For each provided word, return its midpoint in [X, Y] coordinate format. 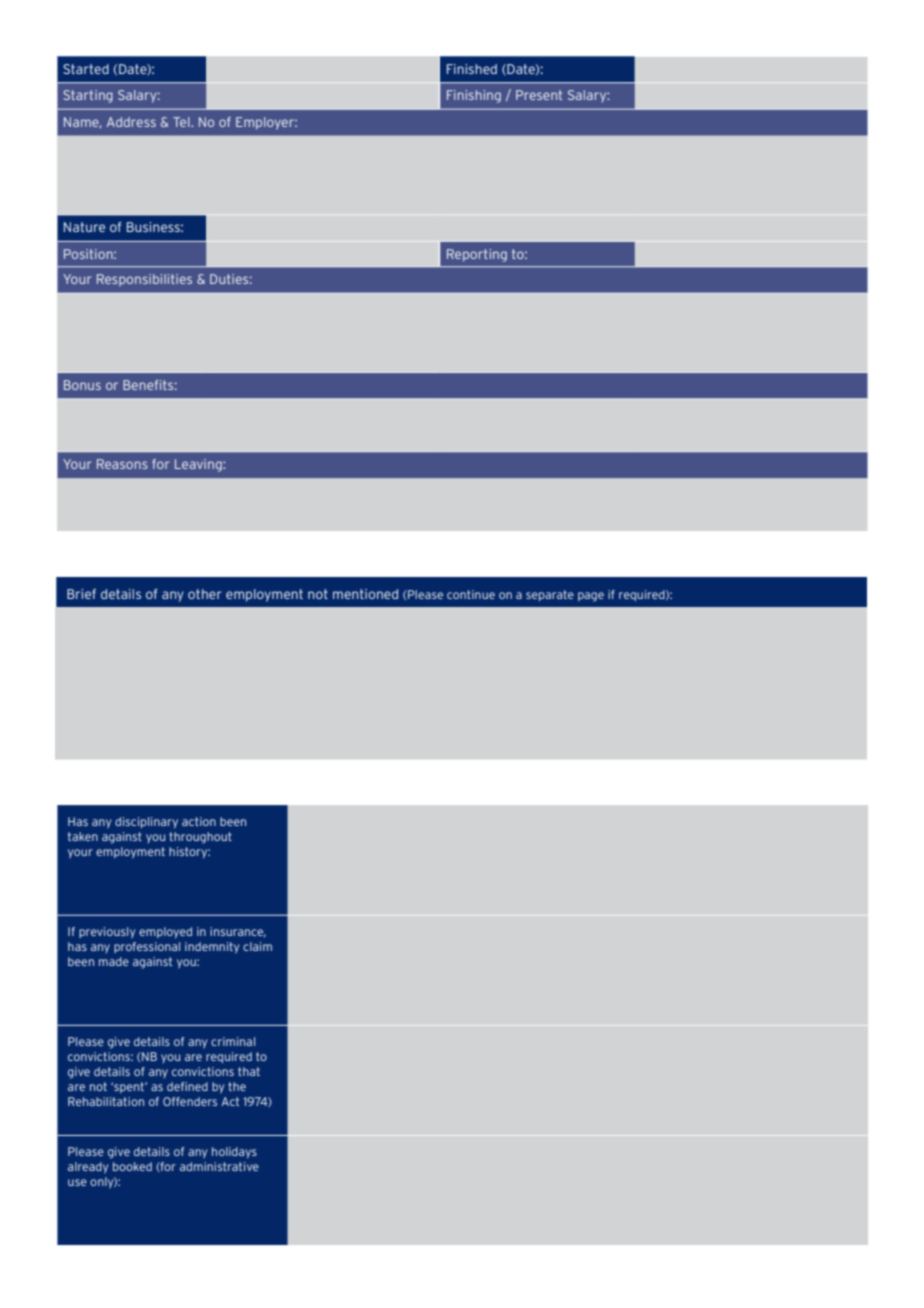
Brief [81, 594]
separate [550, 595]
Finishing [474, 96]
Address [131, 122]
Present [539, 95]
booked [132, 1166]
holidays [234, 1153]
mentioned [365, 594]
